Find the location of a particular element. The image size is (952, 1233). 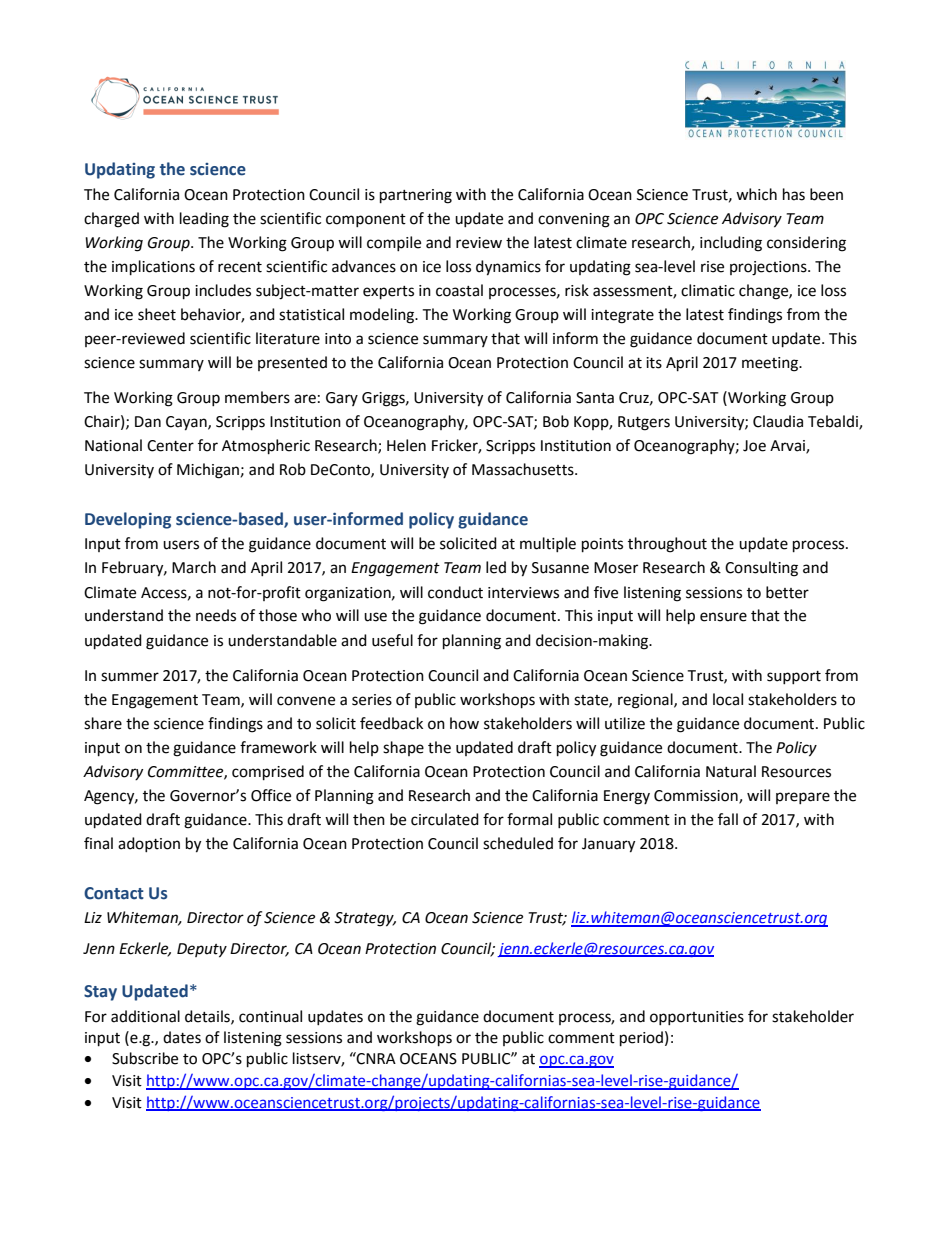

partnering is located at coordinates (416, 196).
